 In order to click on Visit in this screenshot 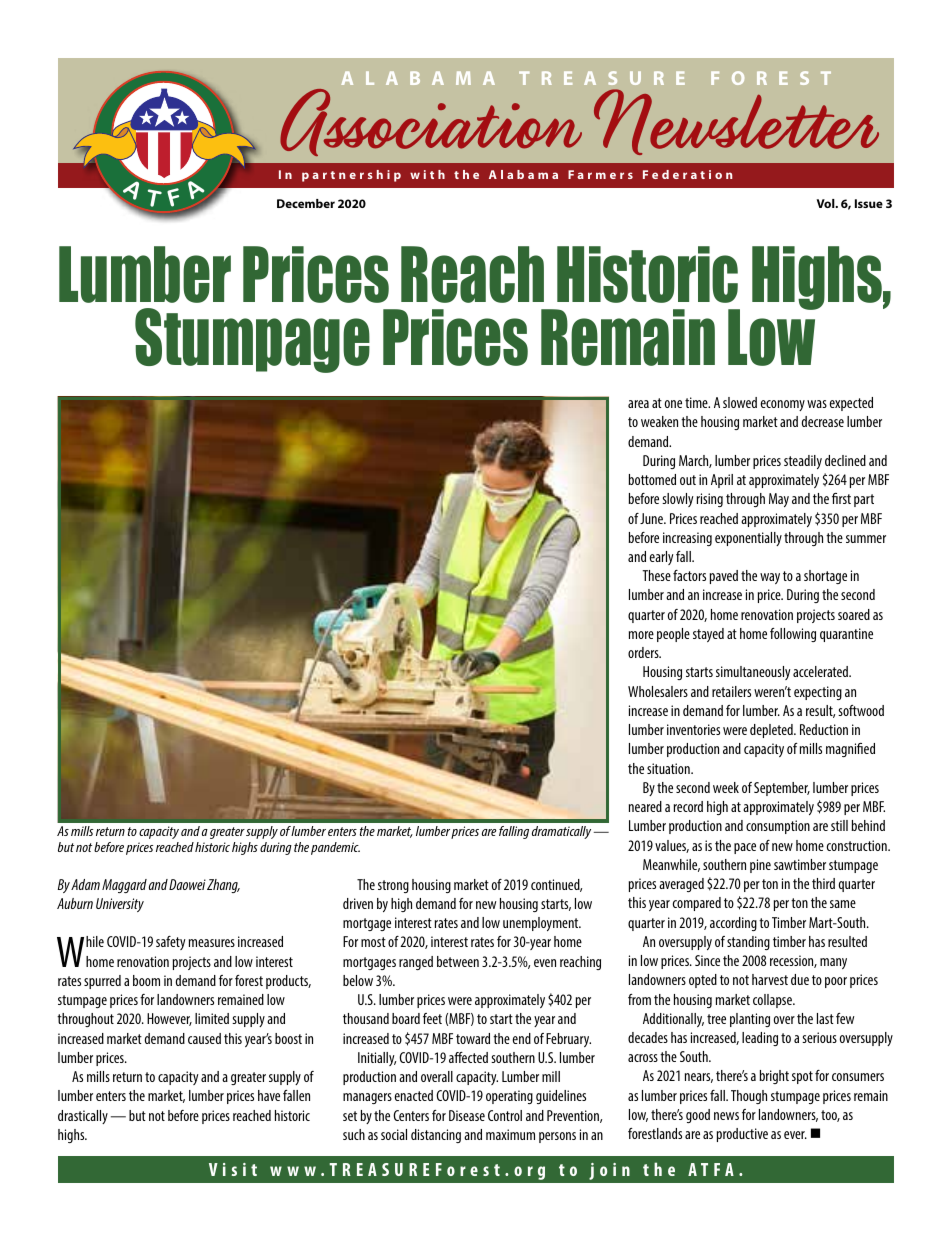, I will do `click(233, 1169)`.
